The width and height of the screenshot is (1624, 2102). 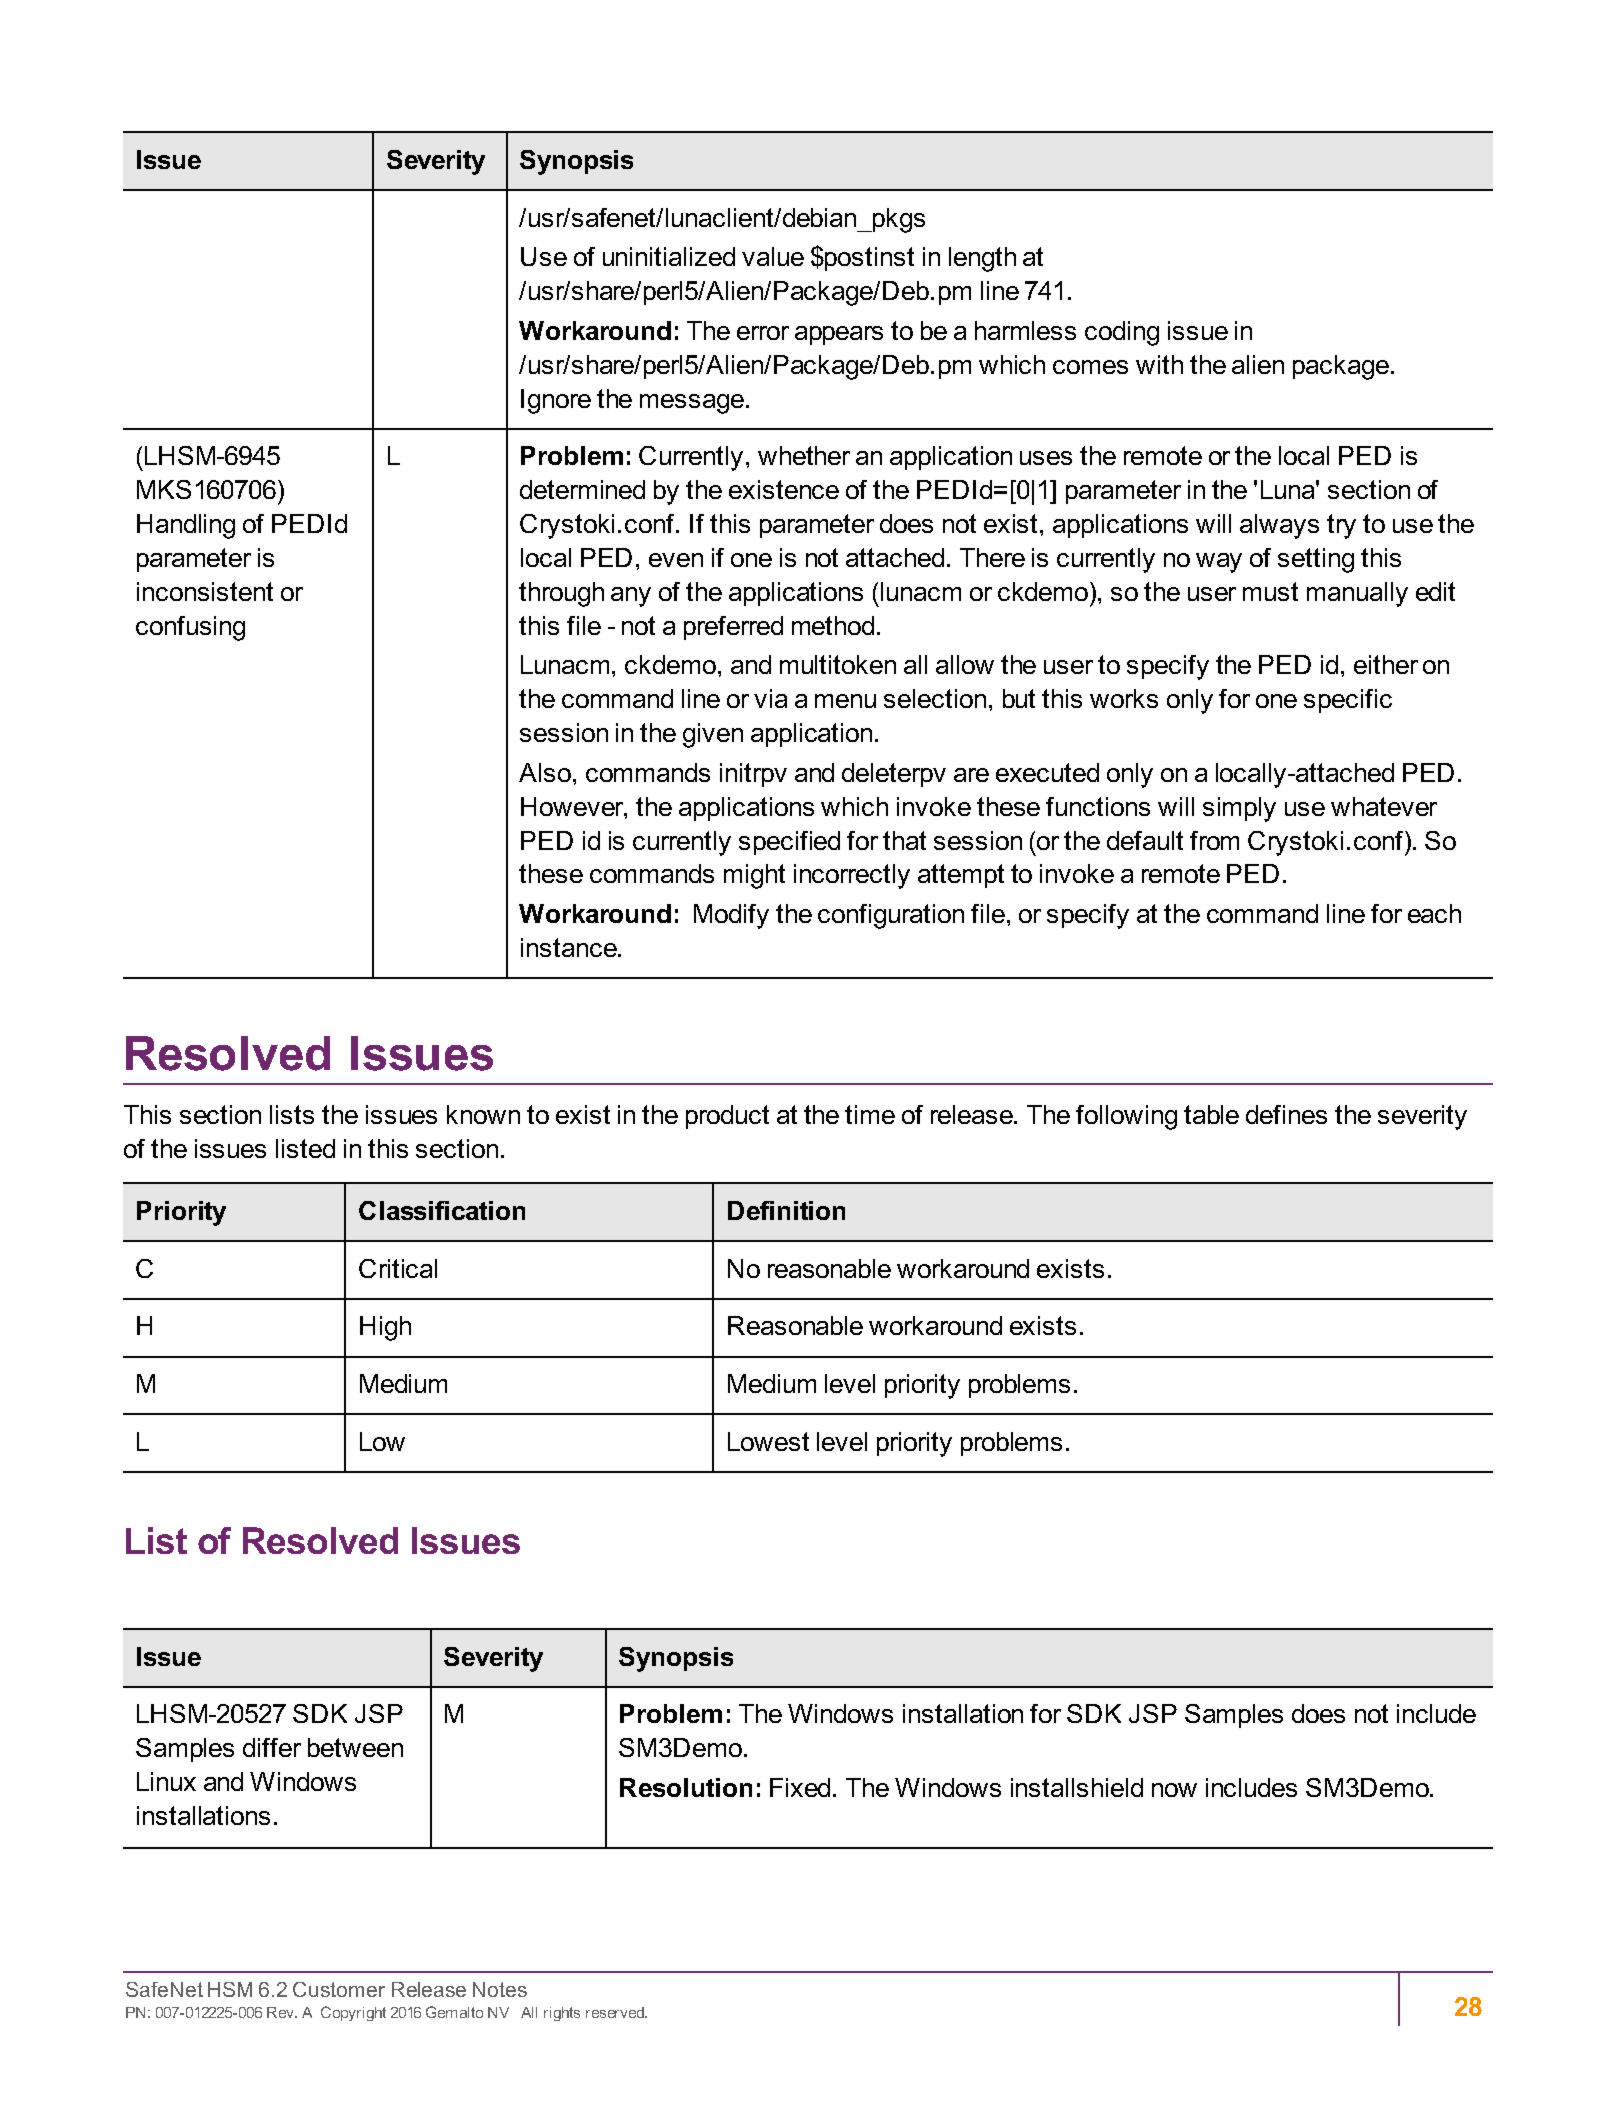 What do you see at coordinates (339, 1989) in the screenshot?
I see `Customer` at bounding box center [339, 1989].
